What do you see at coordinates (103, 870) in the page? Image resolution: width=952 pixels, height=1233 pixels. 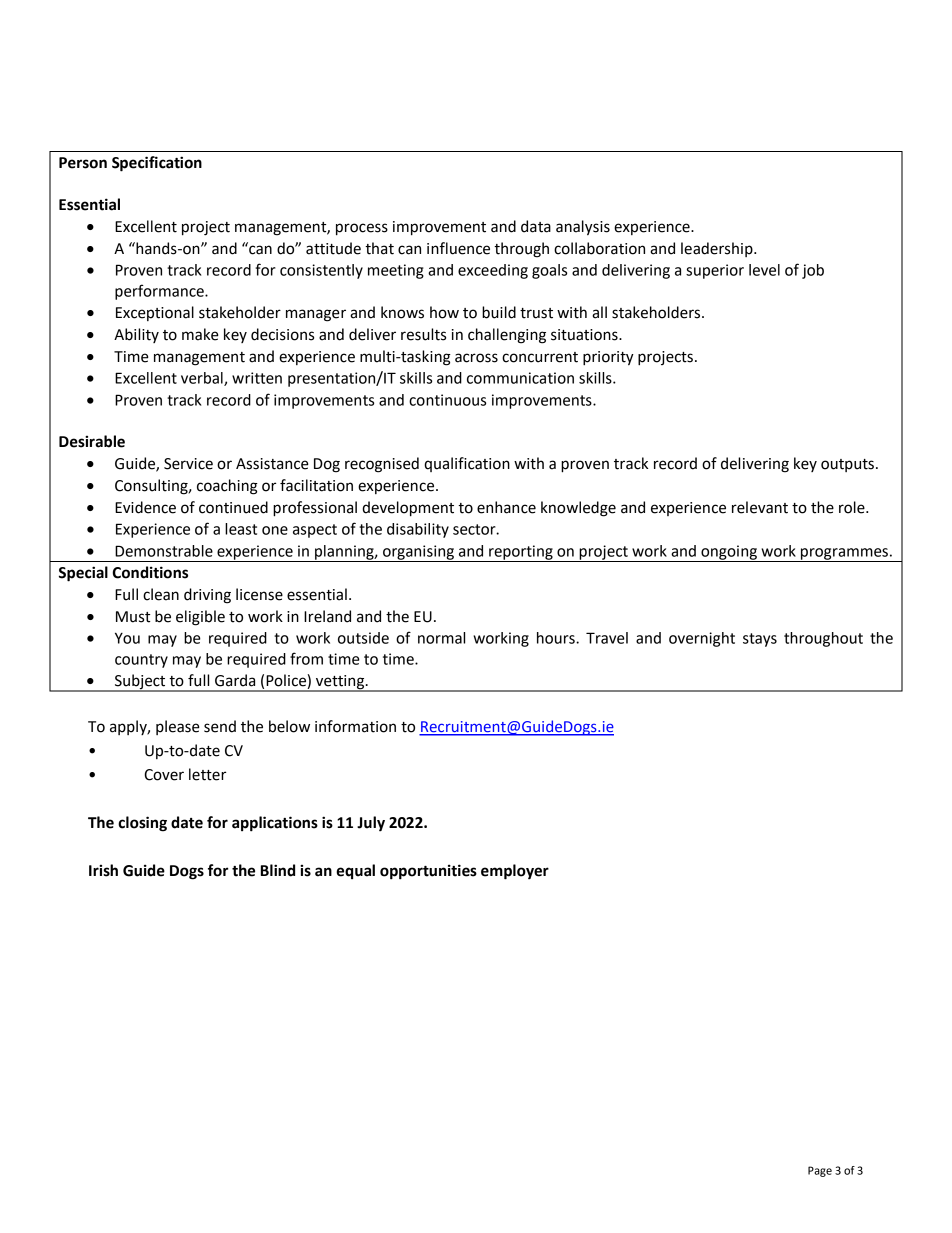 I see `Irish` at bounding box center [103, 870].
